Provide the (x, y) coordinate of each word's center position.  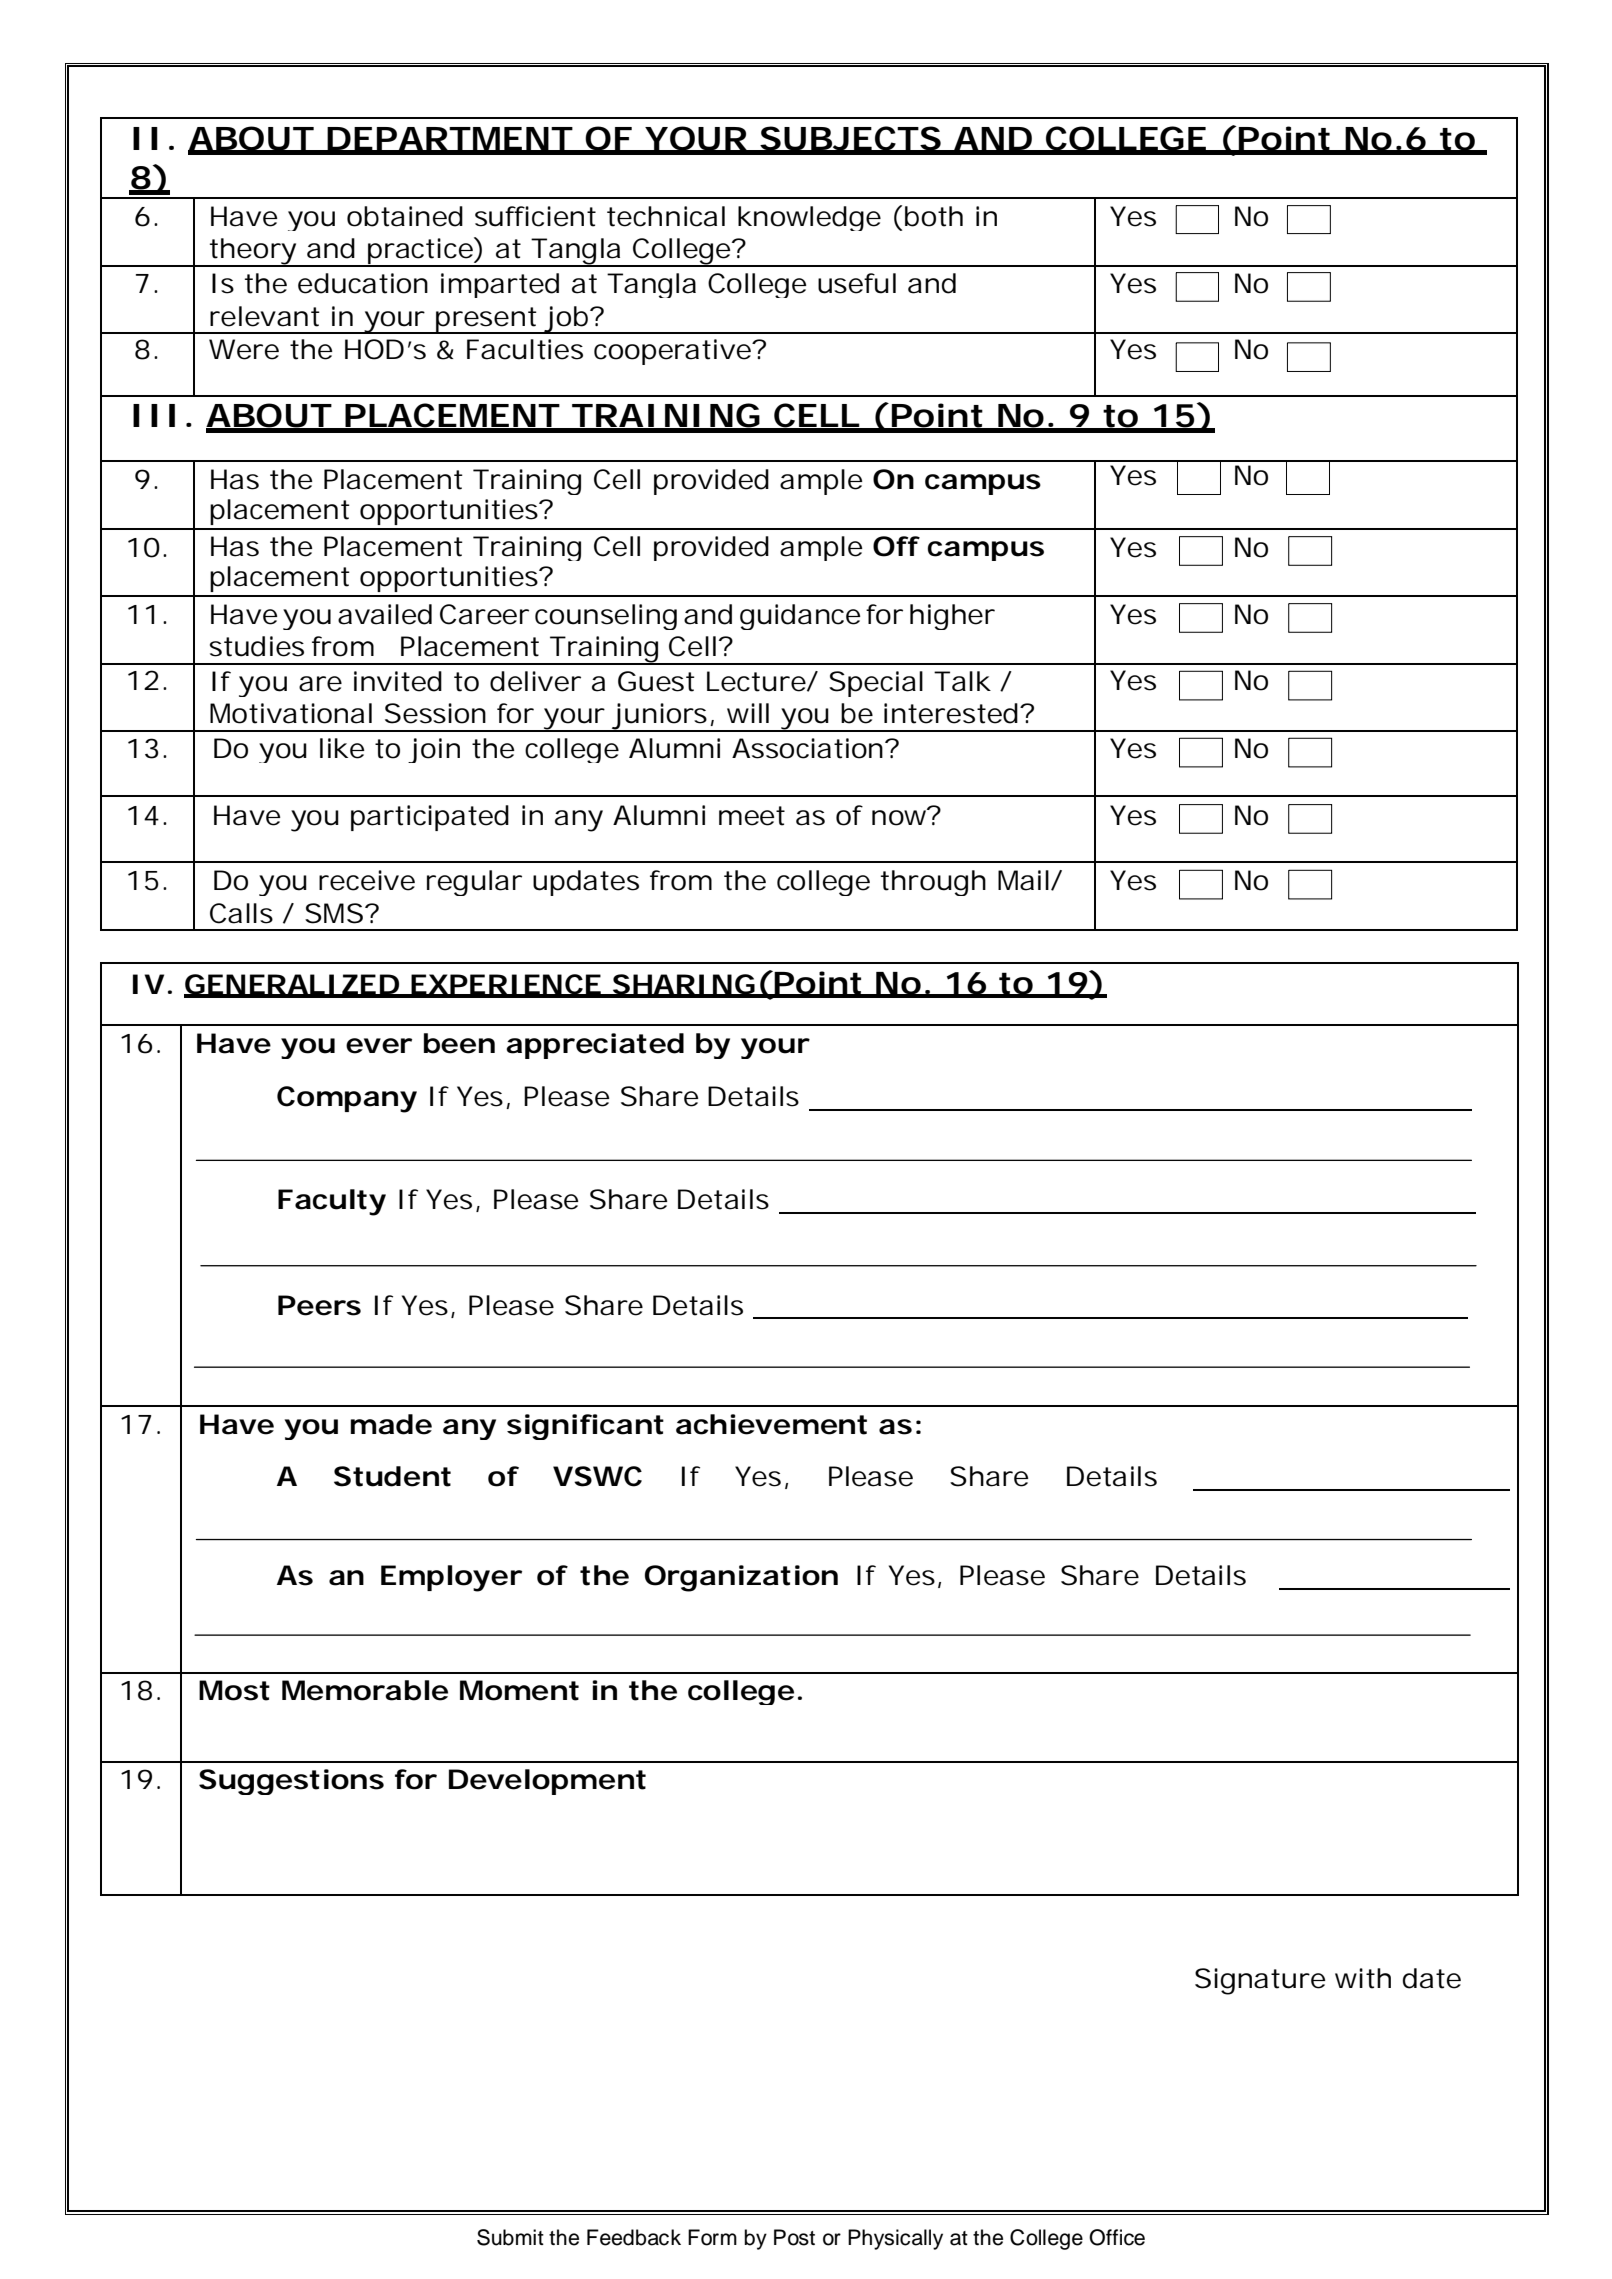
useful (857, 283)
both (934, 216)
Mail (1023, 880)
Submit (510, 2237)
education (363, 283)
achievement (771, 1424)
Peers (319, 1305)
